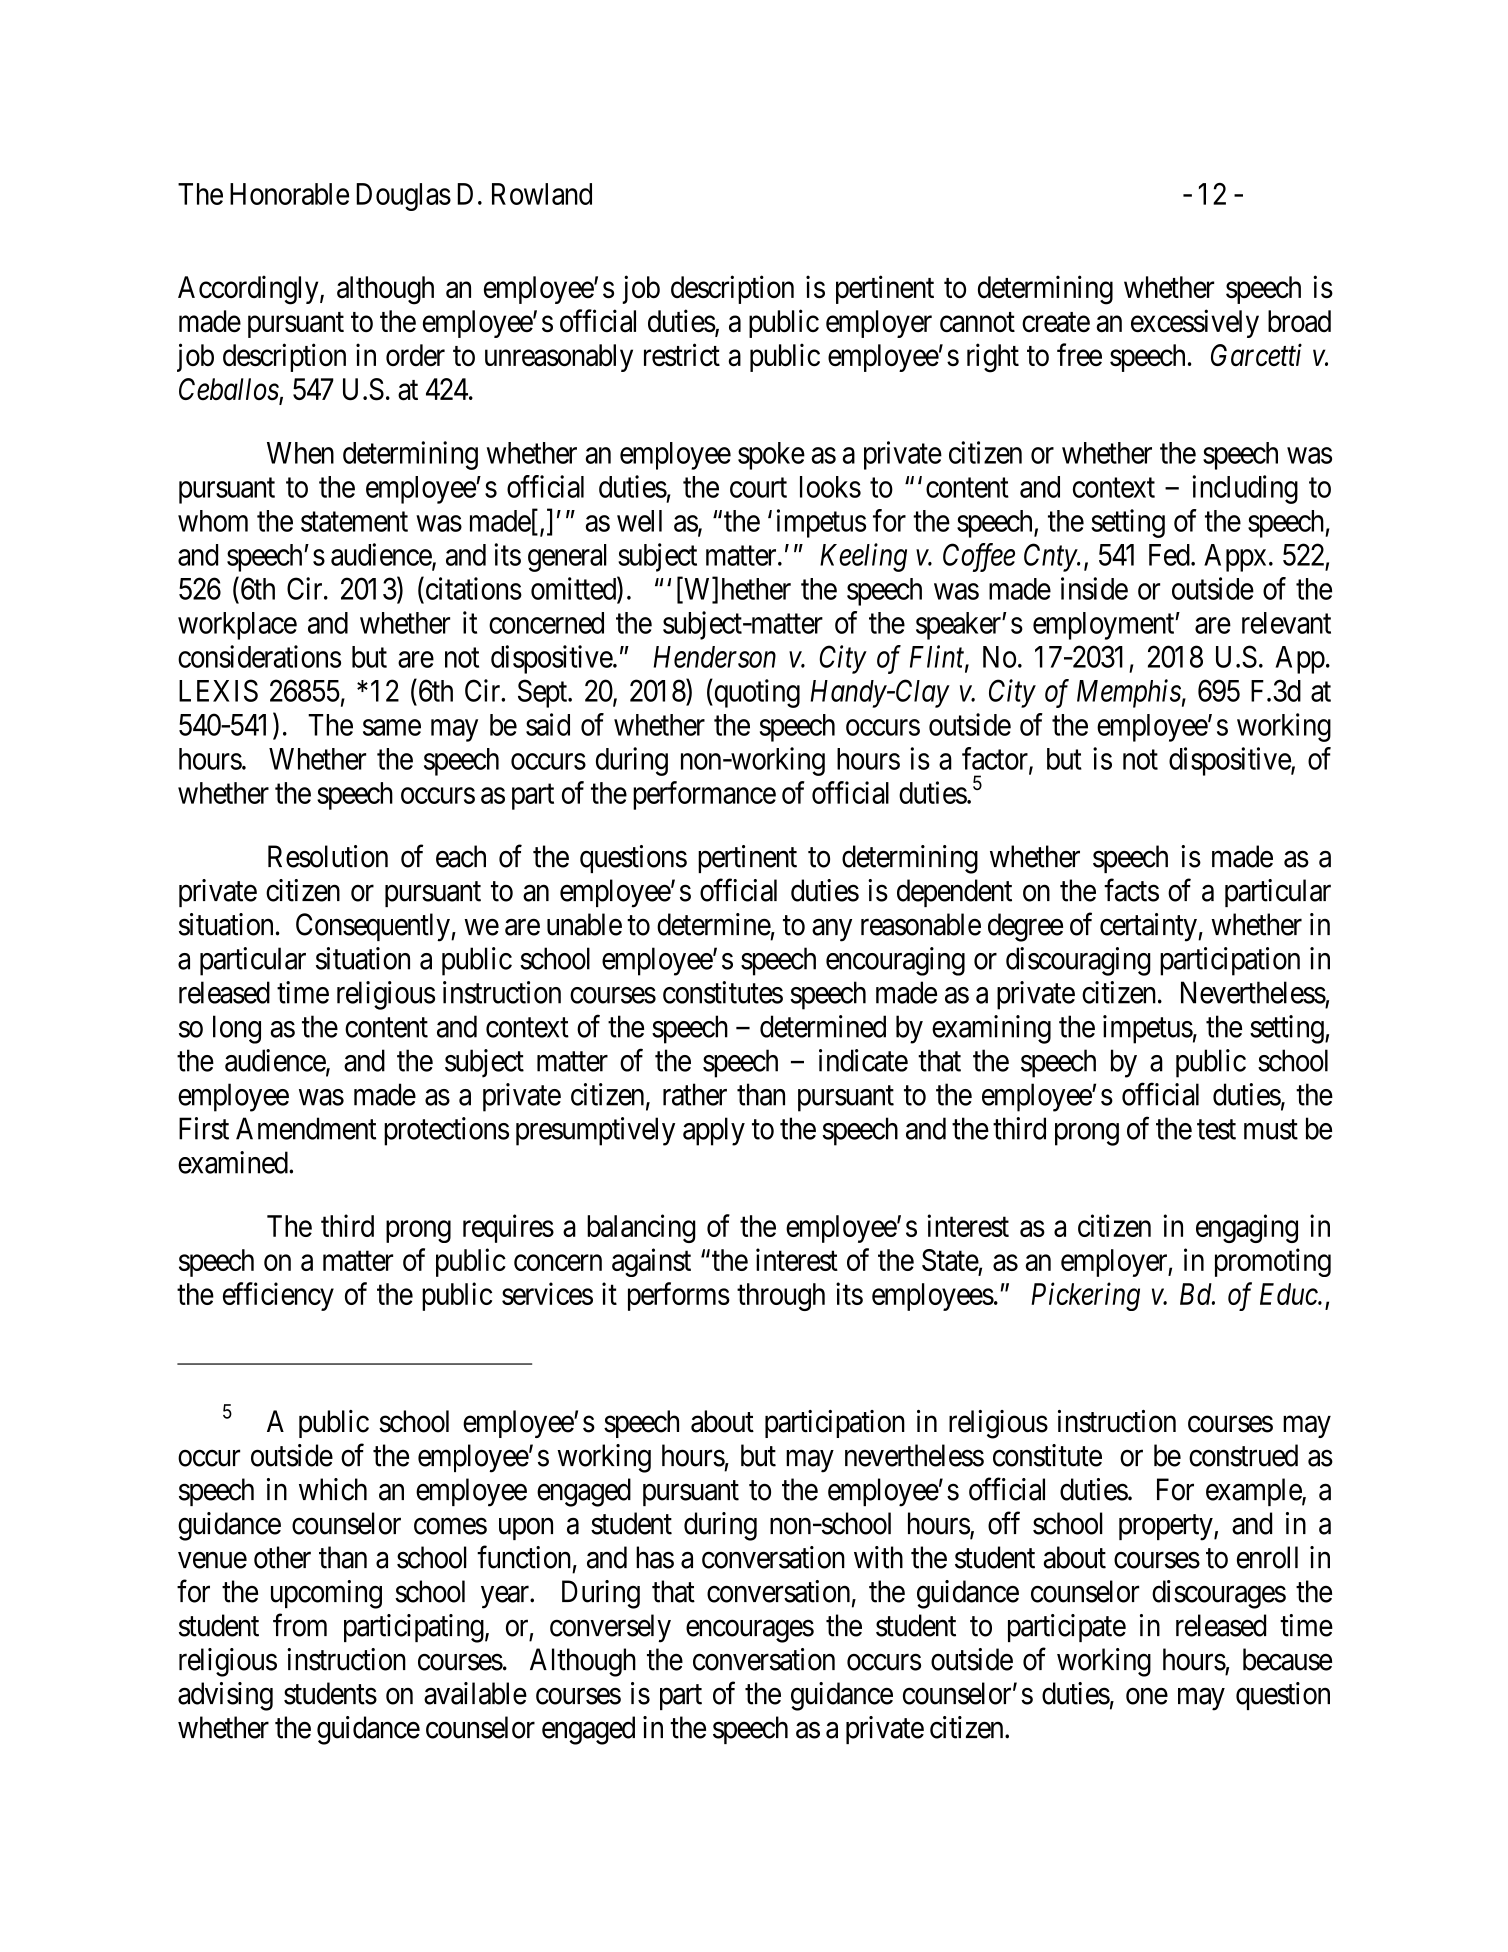 This document has height=1952, width=1508. Describe the element at coordinates (300, 1625) in the document. I see `from` at that location.
